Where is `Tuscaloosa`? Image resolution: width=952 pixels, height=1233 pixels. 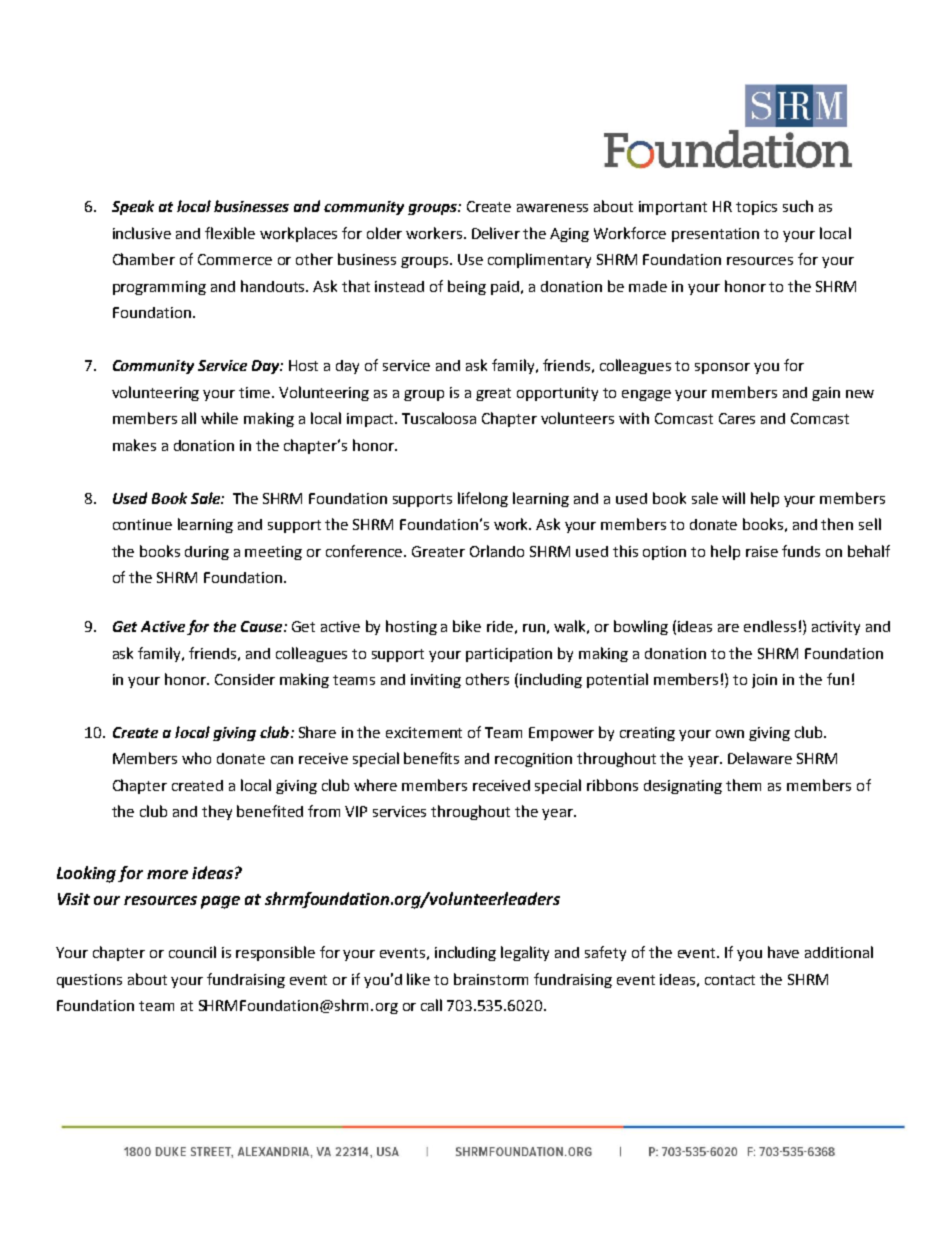
Tuscaloosa is located at coordinates (439, 418).
